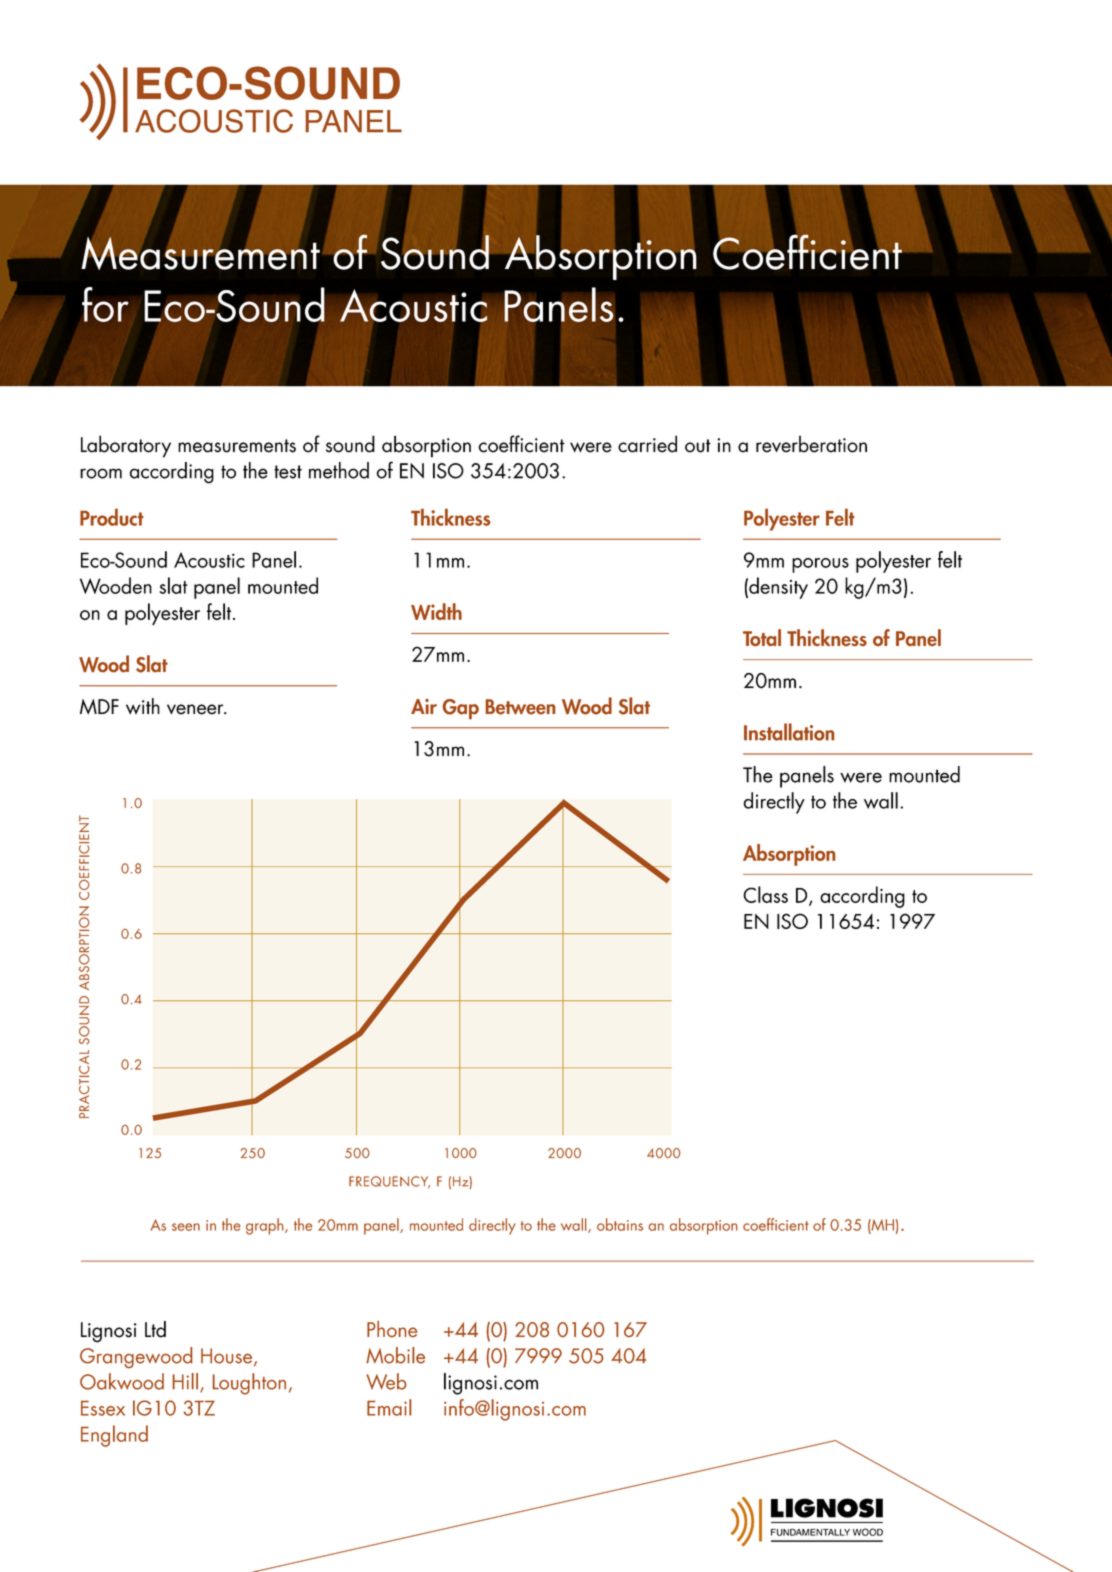 The image size is (1112, 1572). I want to click on Gap, so click(461, 709).
